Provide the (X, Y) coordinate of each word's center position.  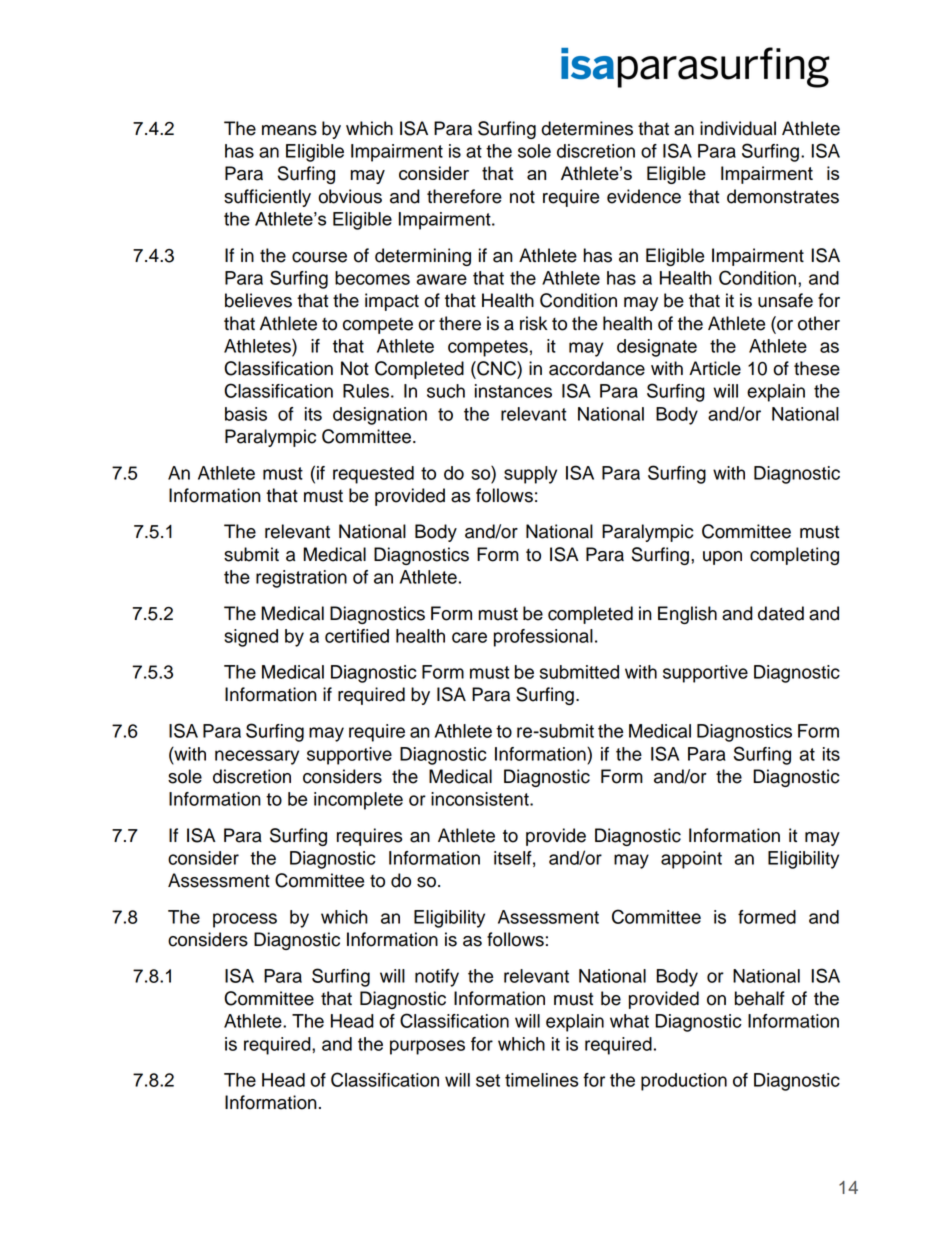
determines (587, 128)
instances (513, 391)
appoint (691, 860)
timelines (541, 1080)
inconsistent (481, 799)
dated (781, 613)
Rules (366, 391)
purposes (427, 1047)
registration (301, 579)
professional (543, 638)
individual (738, 128)
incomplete (358, 801)
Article (715, 368)
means (289, 130)
